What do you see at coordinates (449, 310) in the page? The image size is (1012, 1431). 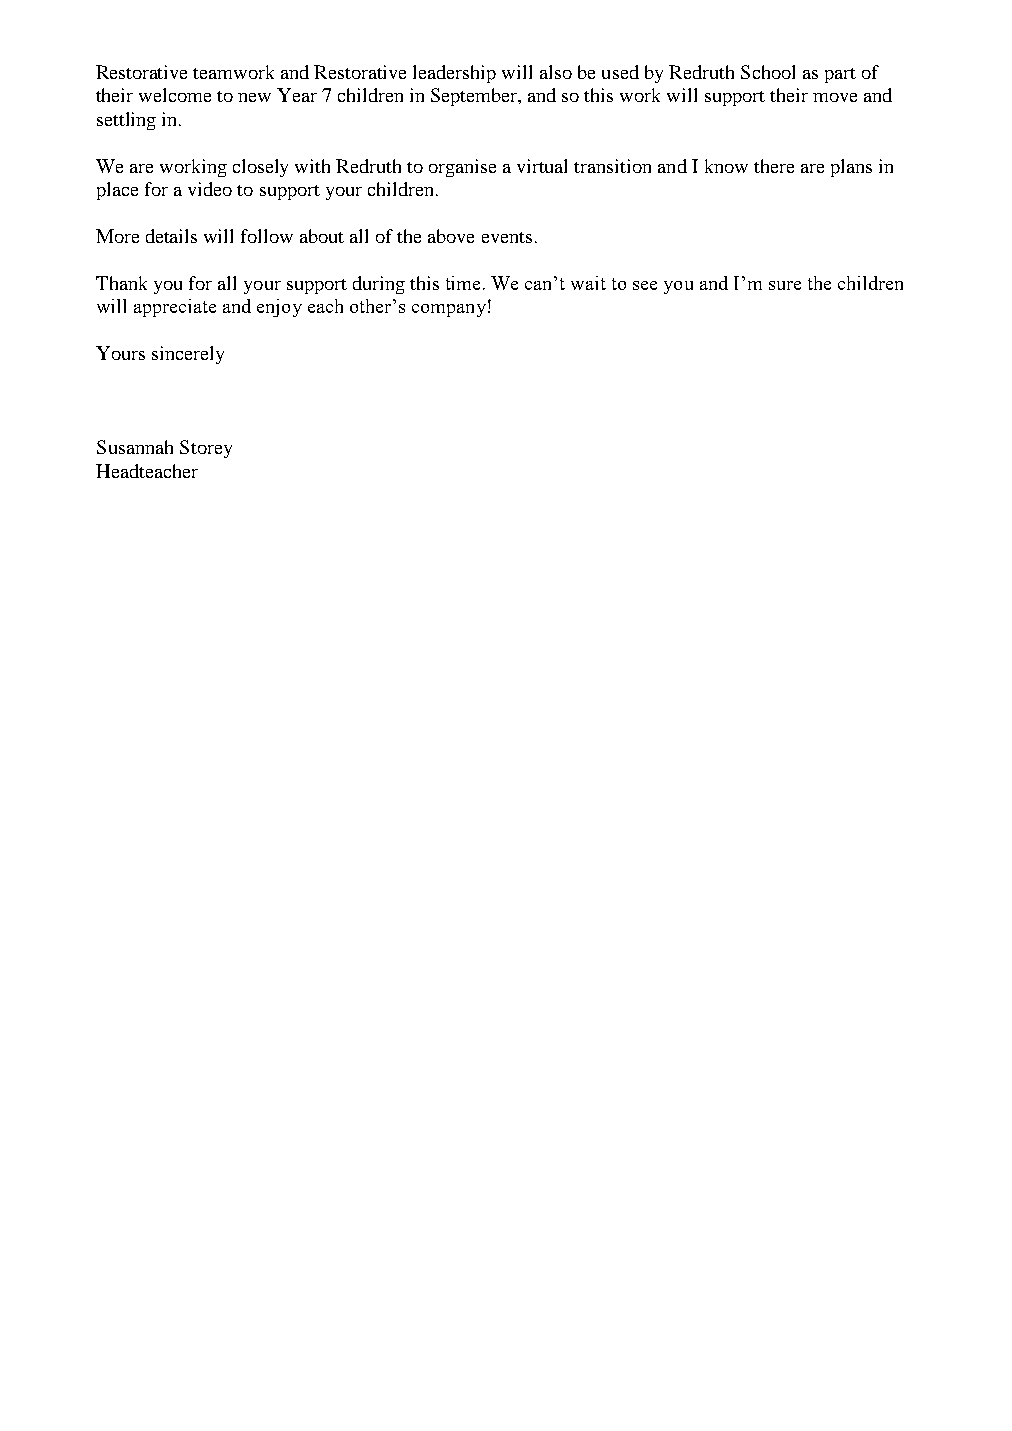 I see `company` at bounding box center [449, 310].
